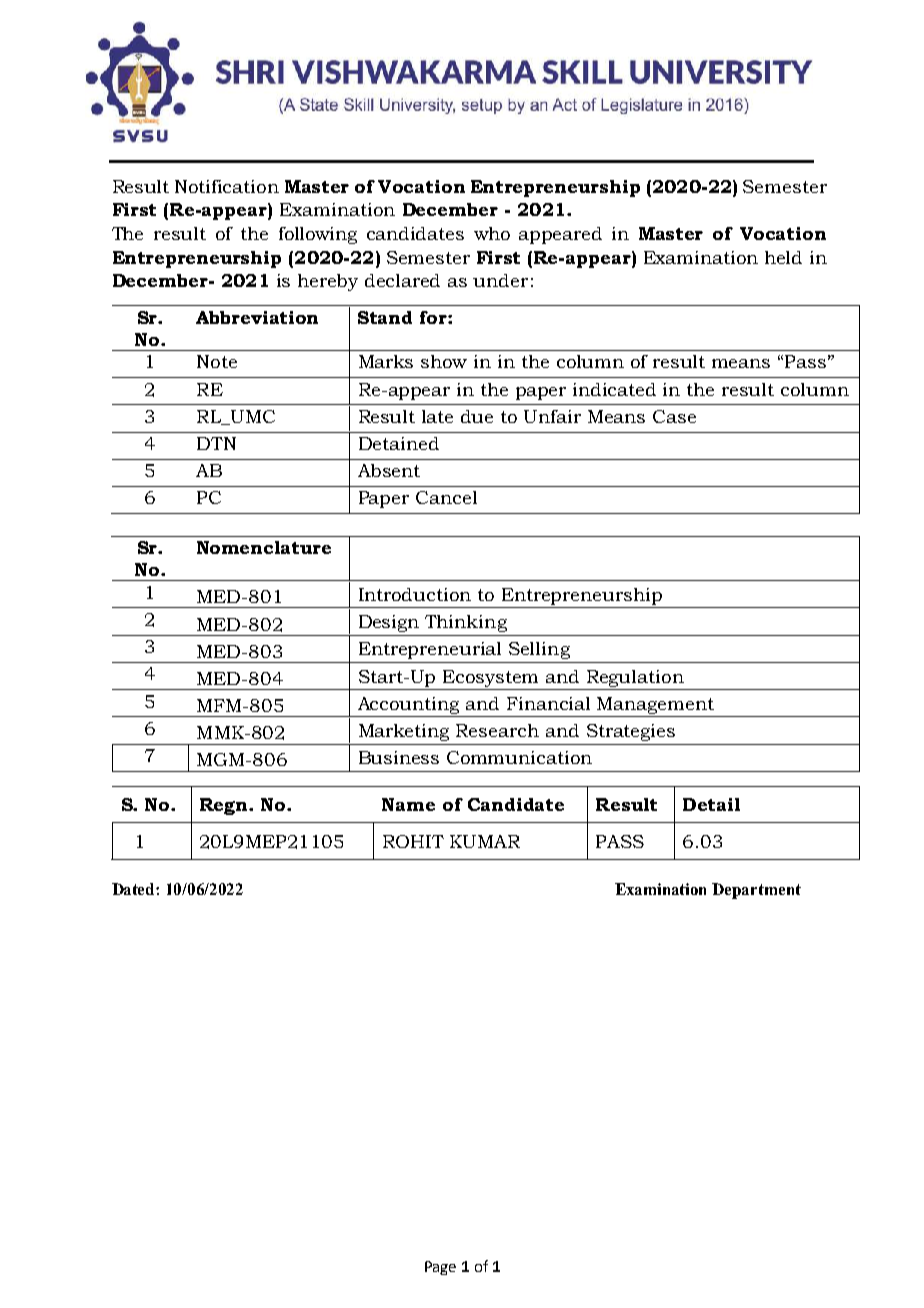 This page has width=924, height=1308. Describe the element at coordinates (492, 233) in the page. I see `who` at that location.
